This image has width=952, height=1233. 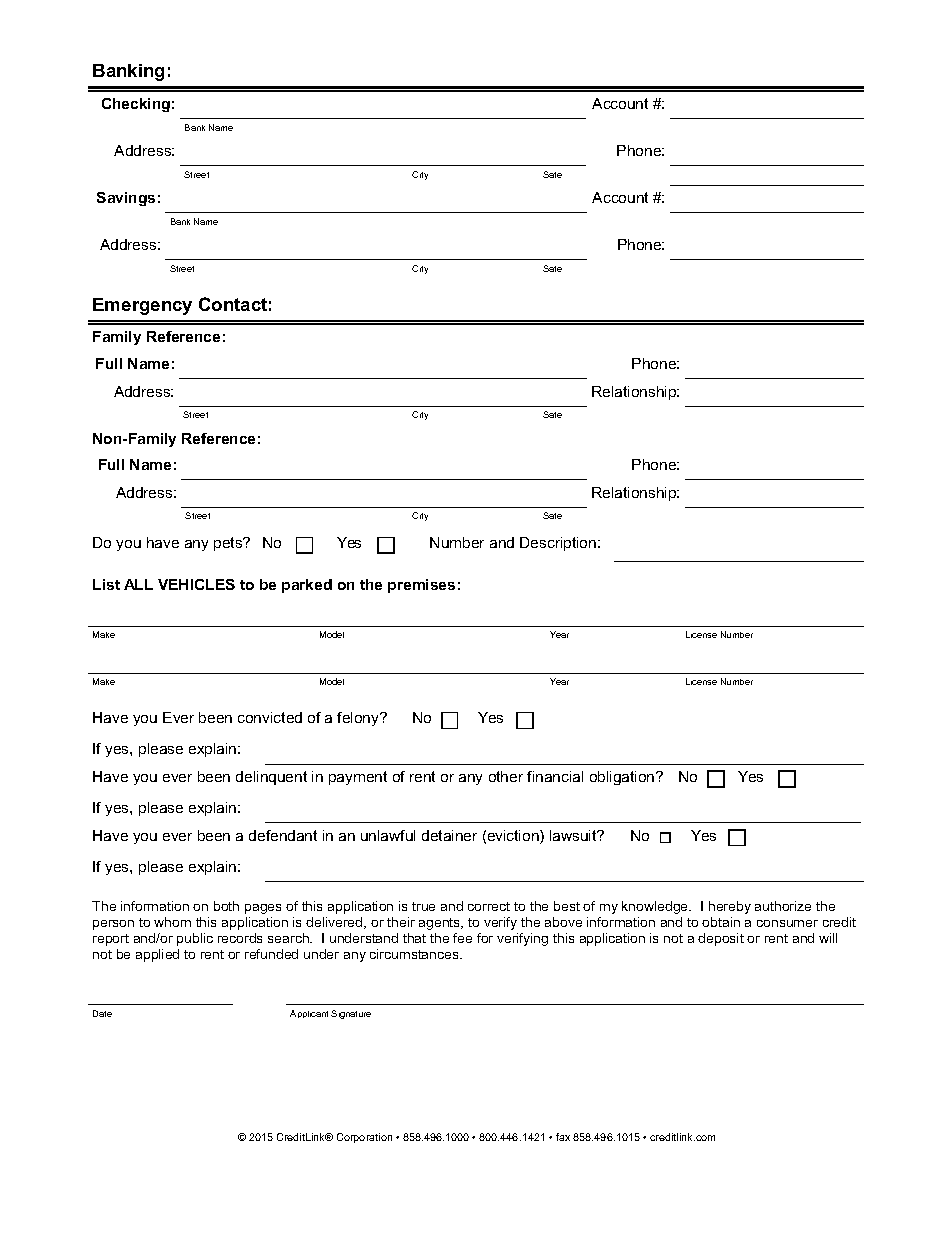 What do you see at coordinates (102, 1013) in the image?
I see `Date` at bounding box center [102, 1013].
